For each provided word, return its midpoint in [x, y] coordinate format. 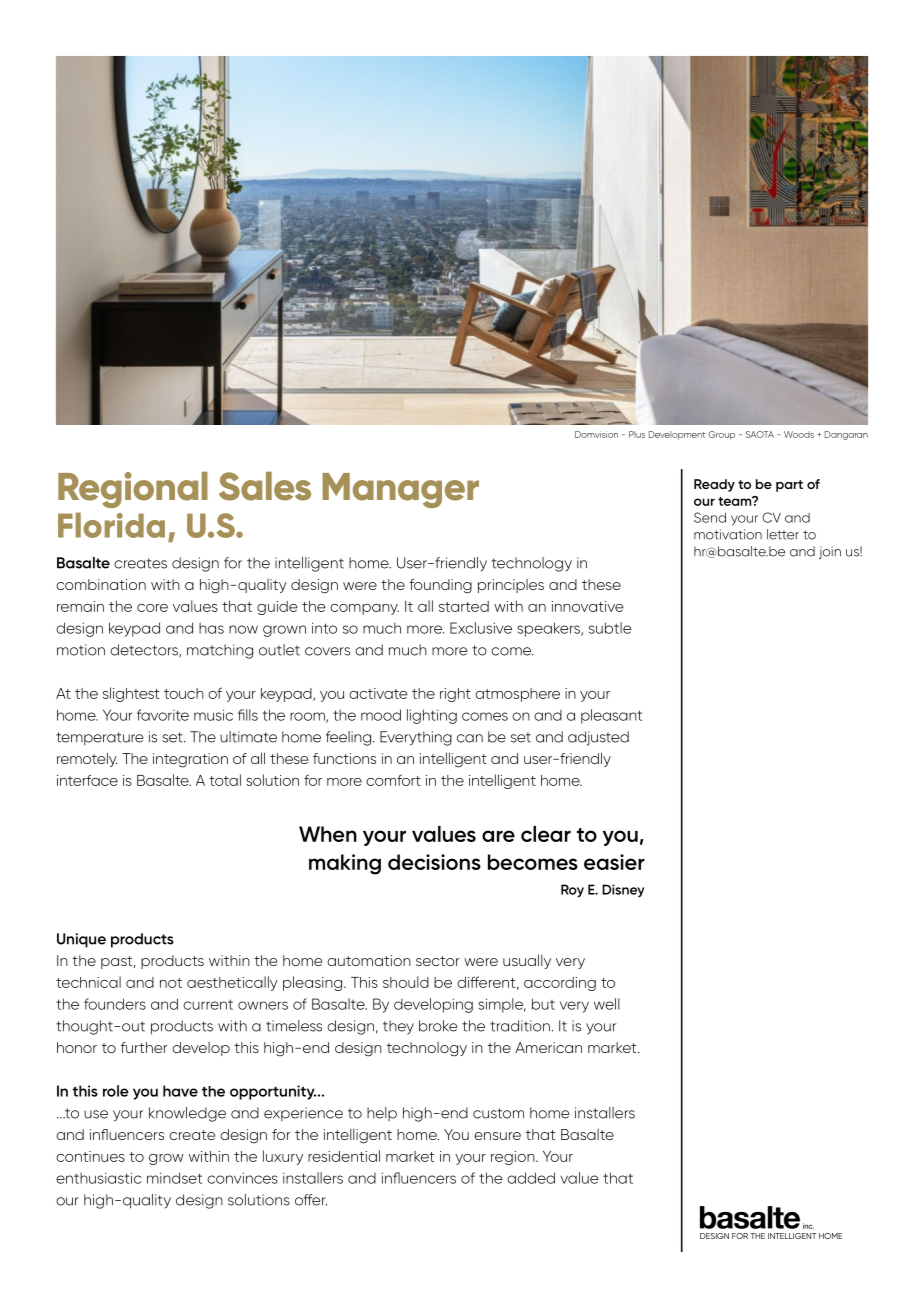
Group [721, 435]
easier [614, 862]
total [225, 780]
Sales [265, 486]
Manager [400, 490]
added [531, 1178]
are [498, 836]
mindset [174, 1178]
